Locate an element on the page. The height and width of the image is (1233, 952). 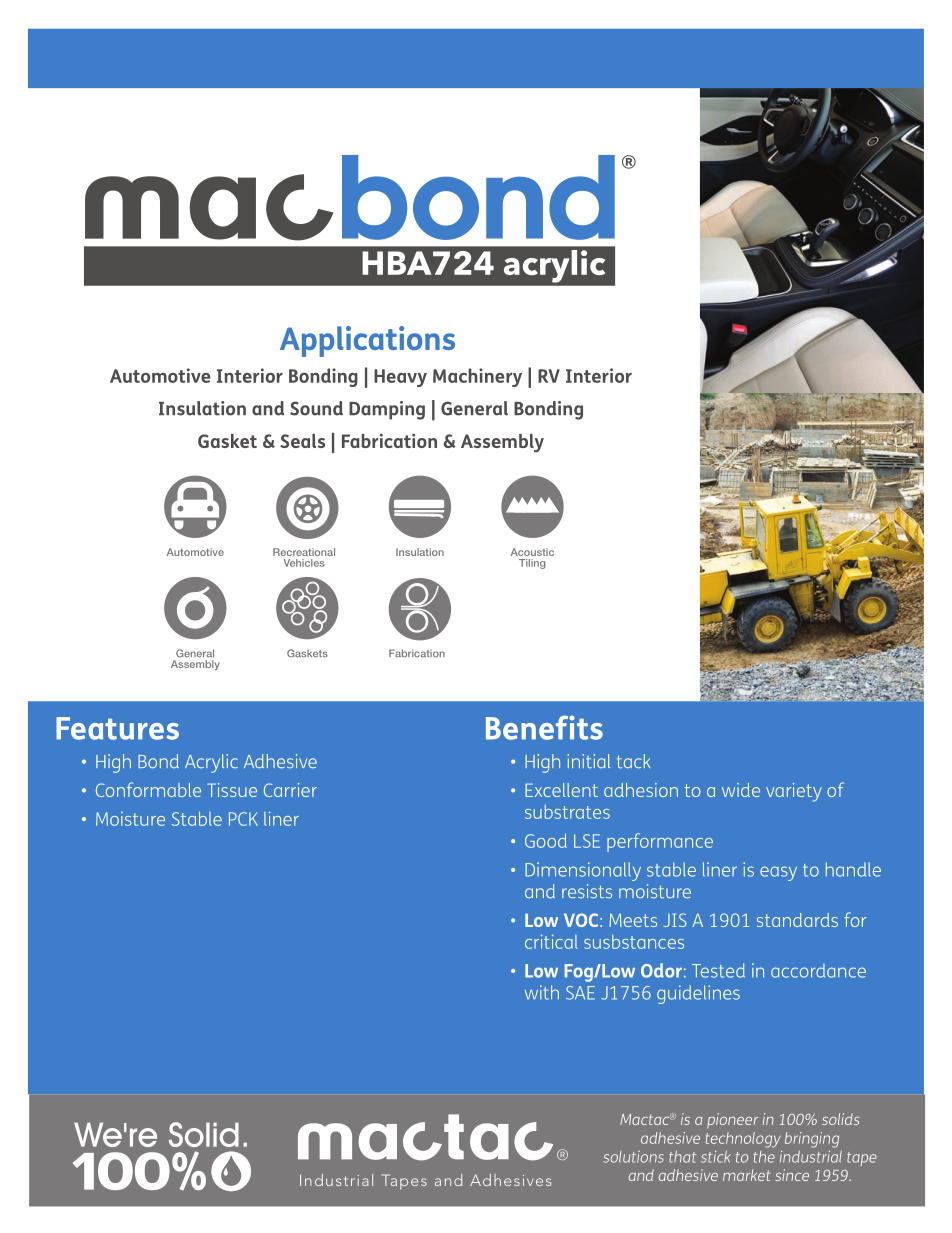
Heavy is located at coordinates (400, 378).
